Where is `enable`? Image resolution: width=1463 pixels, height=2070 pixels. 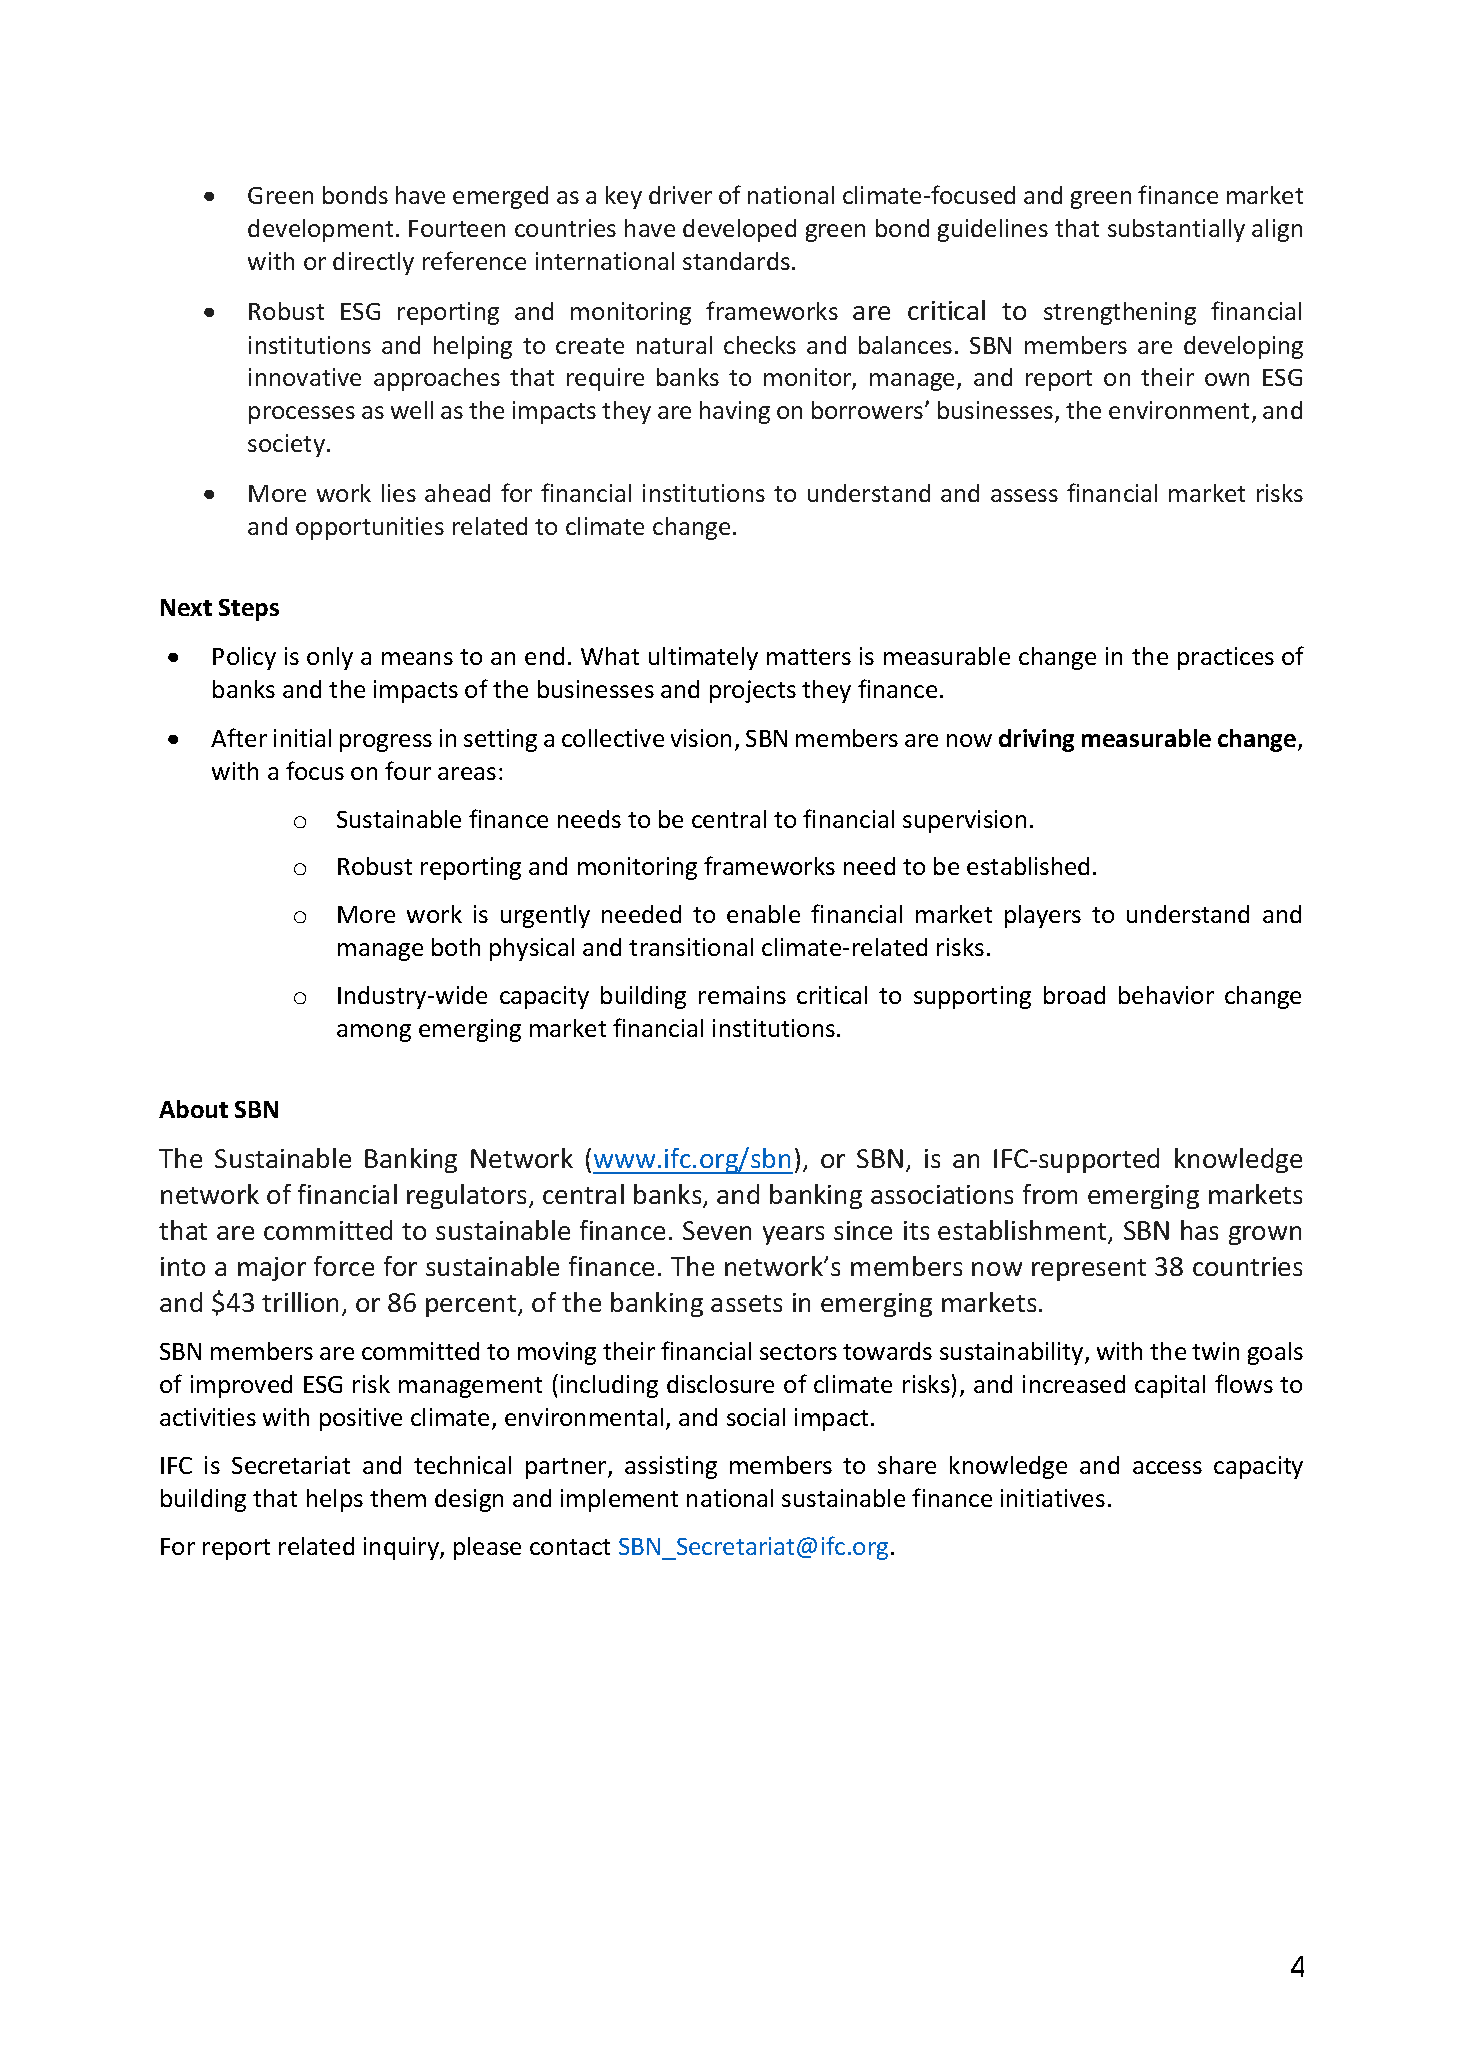 enable is located at coordinates (763, 914).
